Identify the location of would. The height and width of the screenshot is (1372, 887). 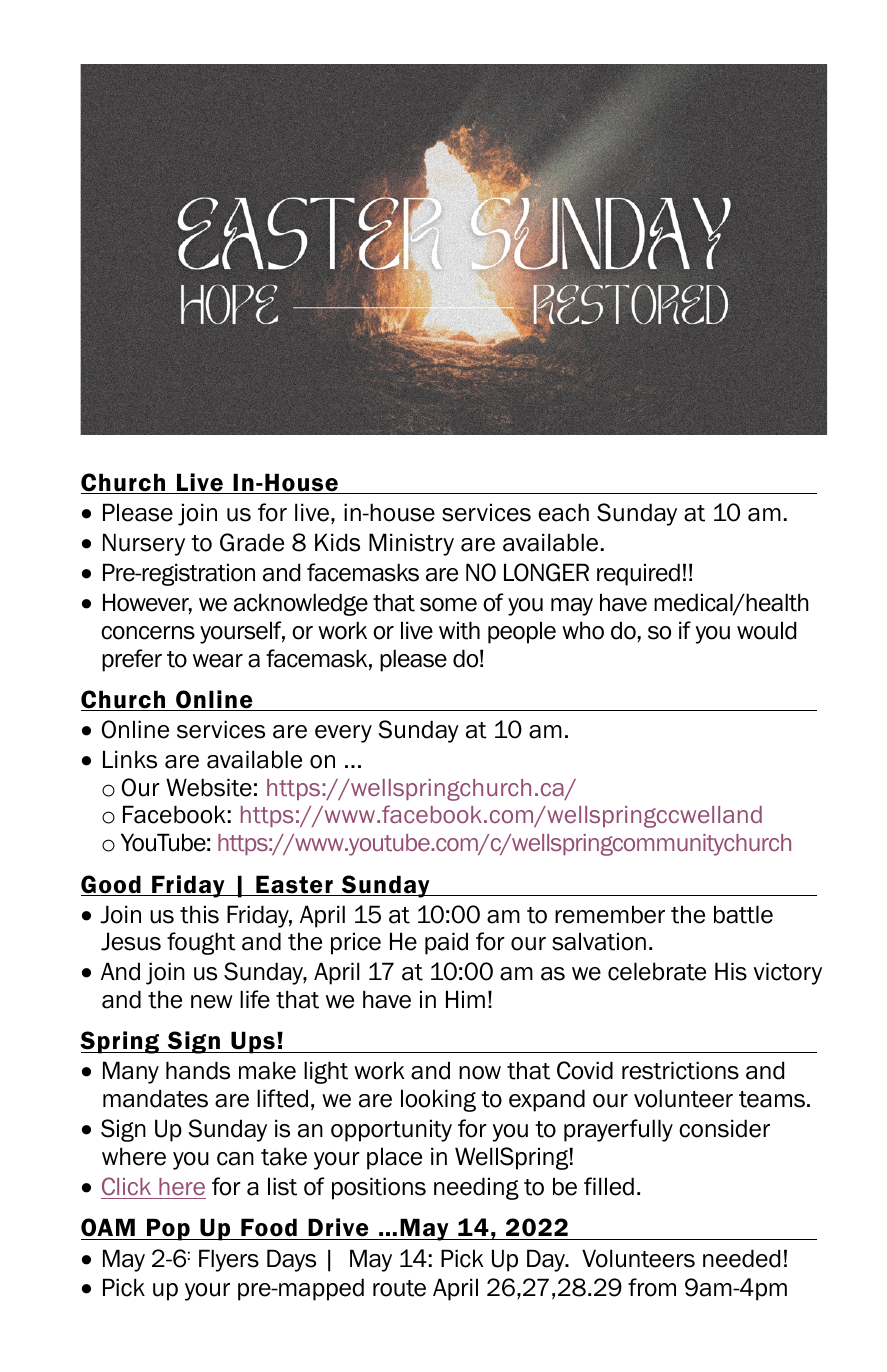
(766, 630).
